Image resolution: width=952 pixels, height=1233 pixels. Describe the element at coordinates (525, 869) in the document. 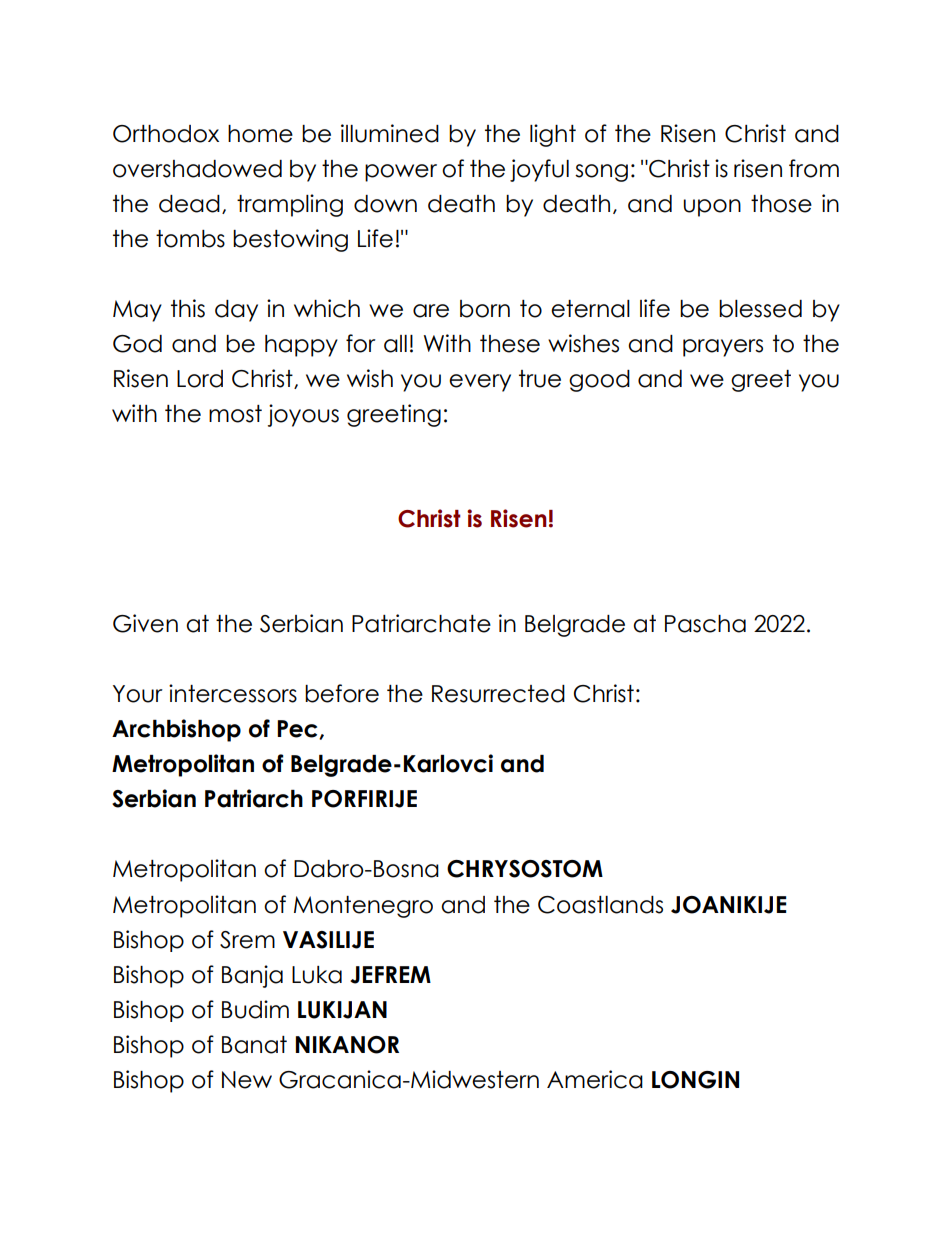

I see `CHRYSOSTOM` at that location.
